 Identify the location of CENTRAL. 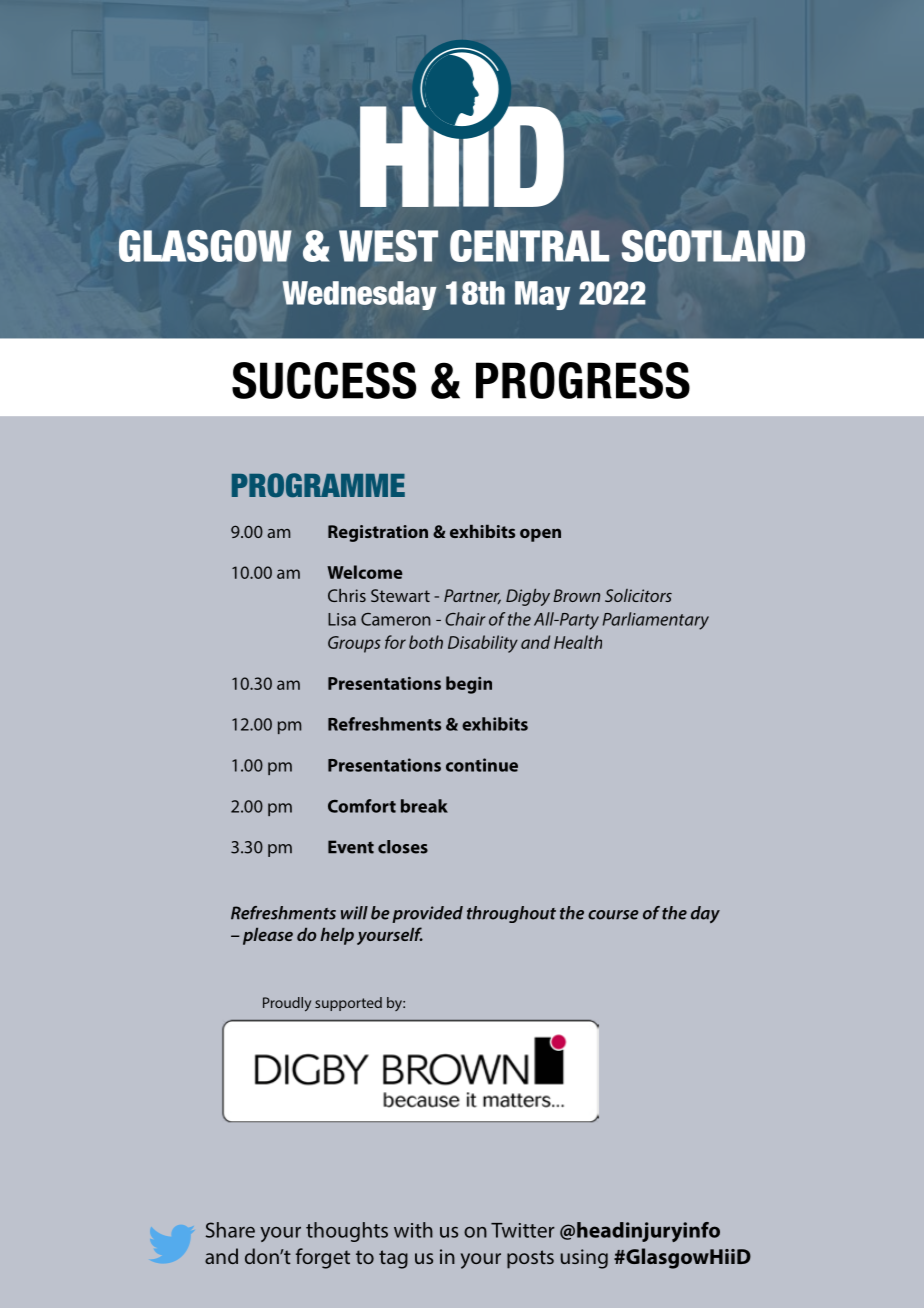
(529, 246).
